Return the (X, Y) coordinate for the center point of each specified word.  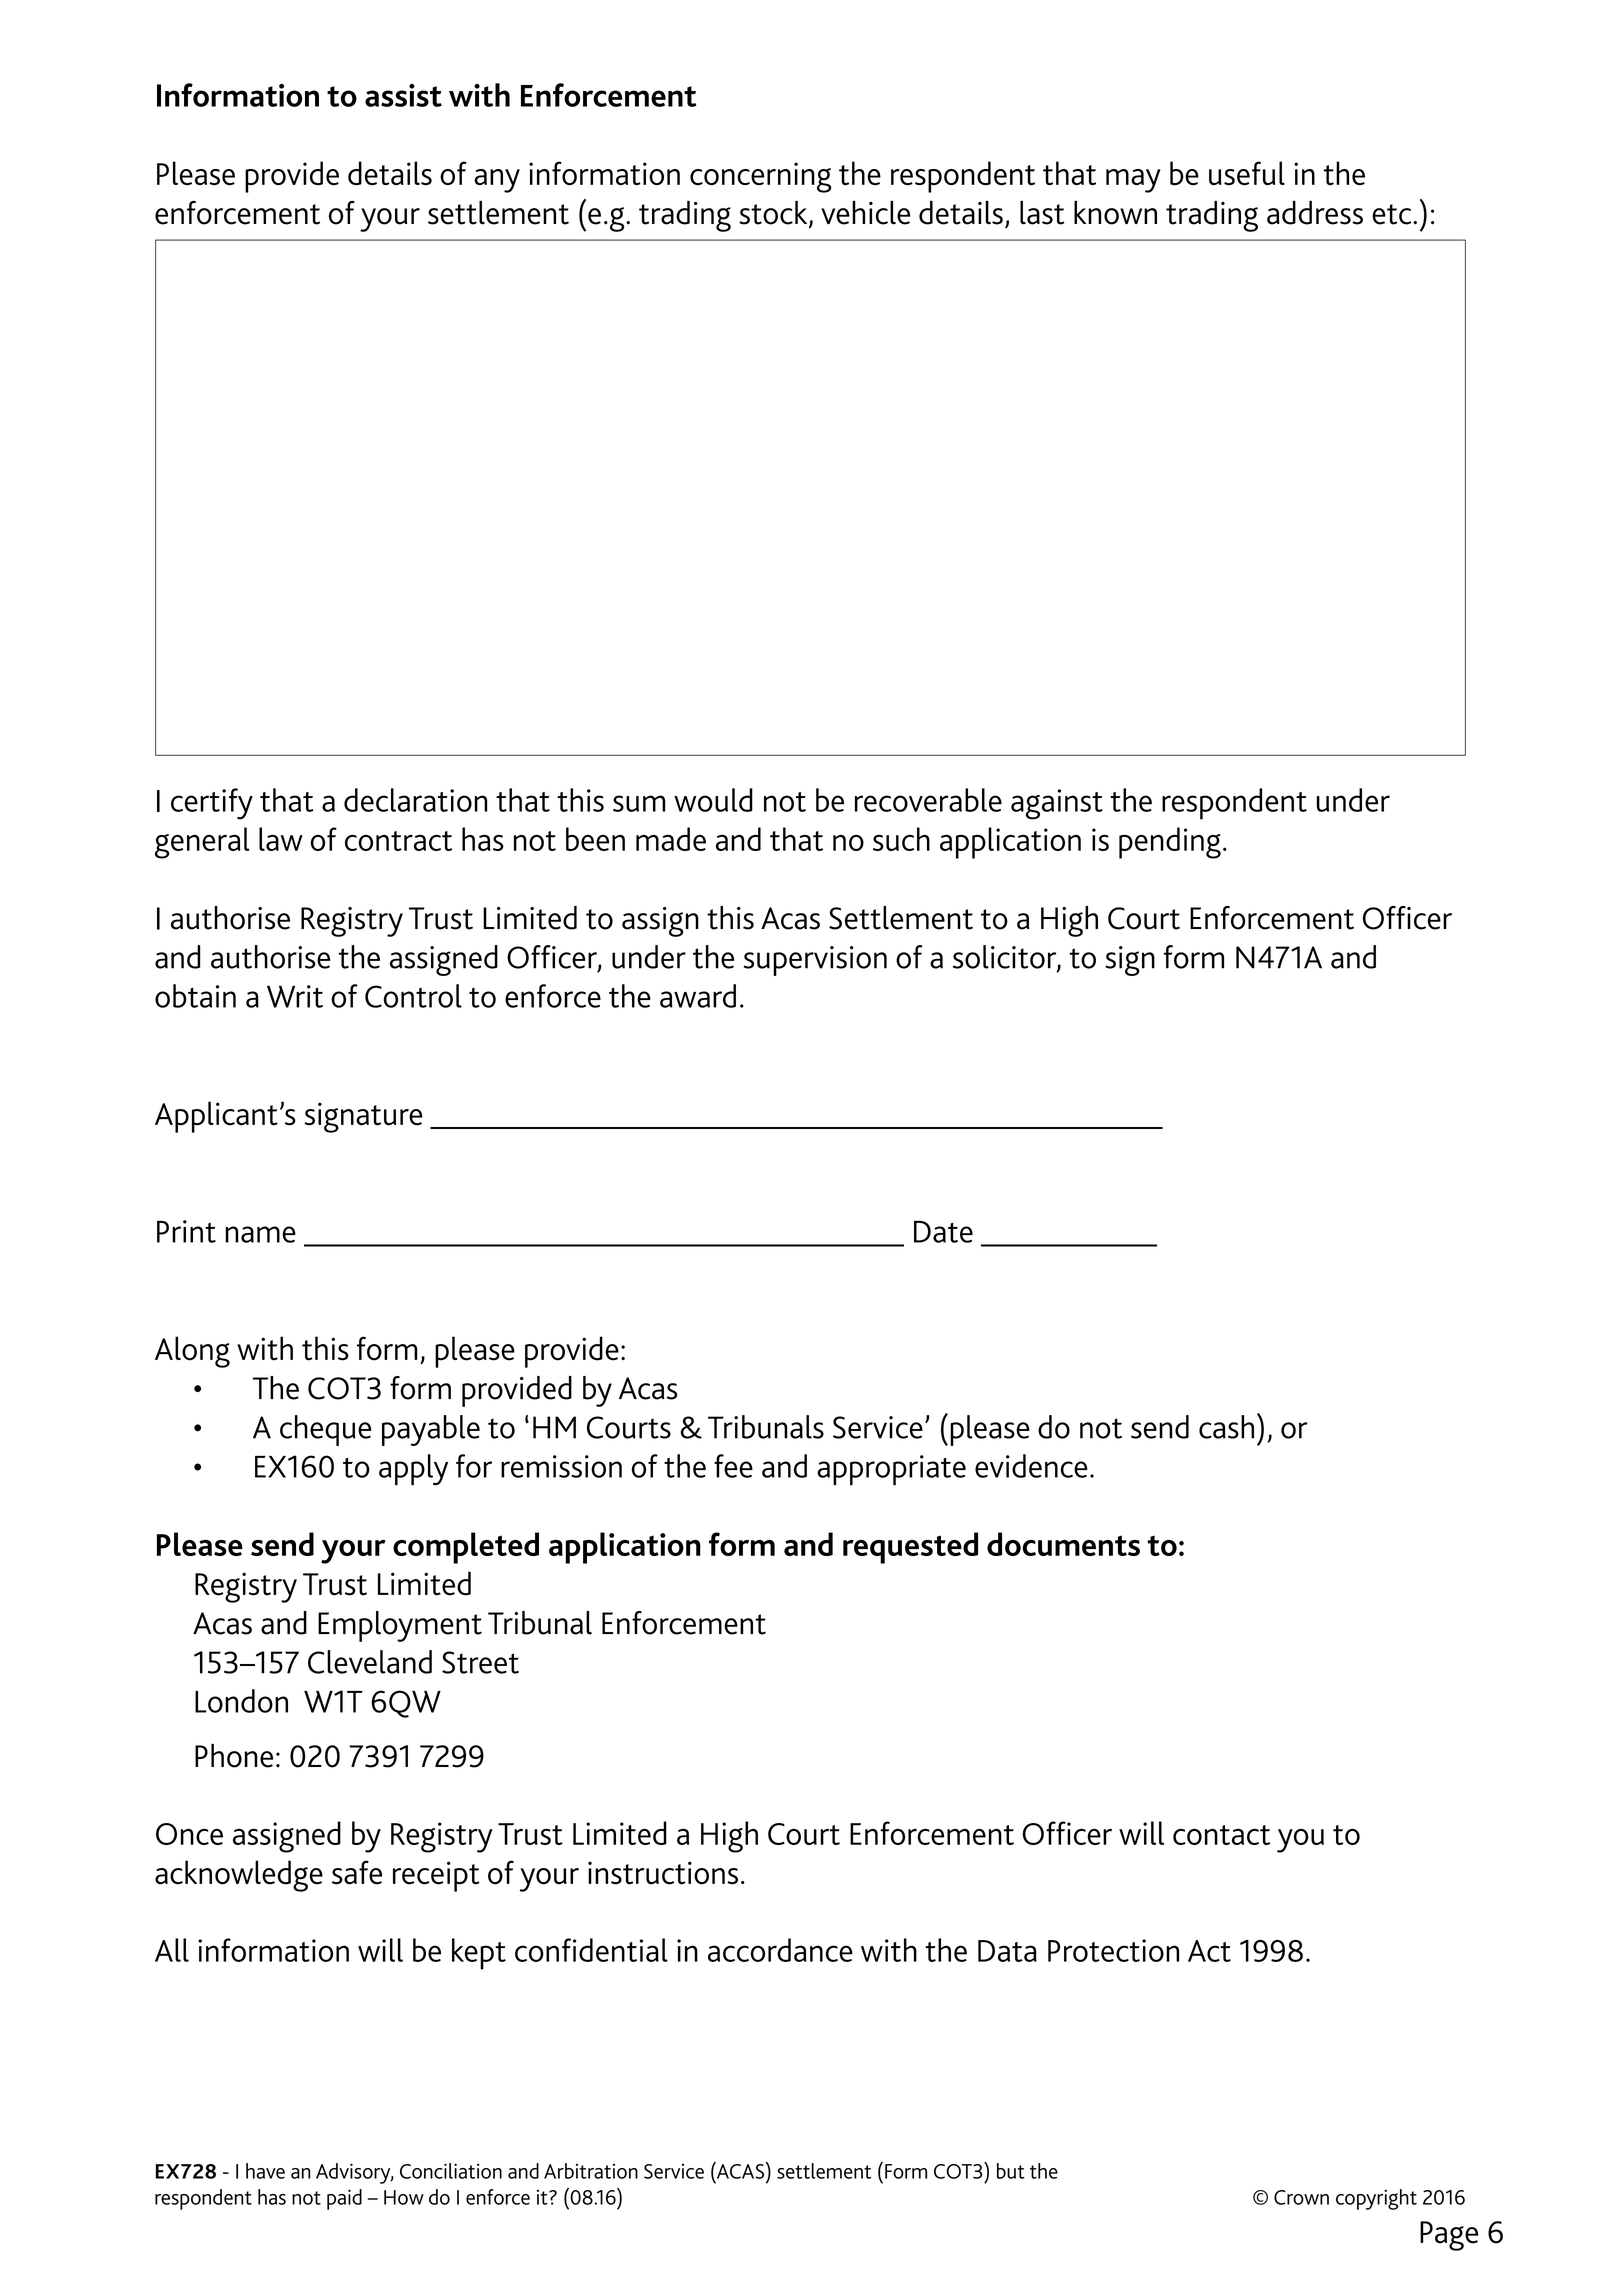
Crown (1301, 2197)
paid (344, 2199)
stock (774, 214)
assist (403, 95)
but (1011, 2171)
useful (1247, 173)
